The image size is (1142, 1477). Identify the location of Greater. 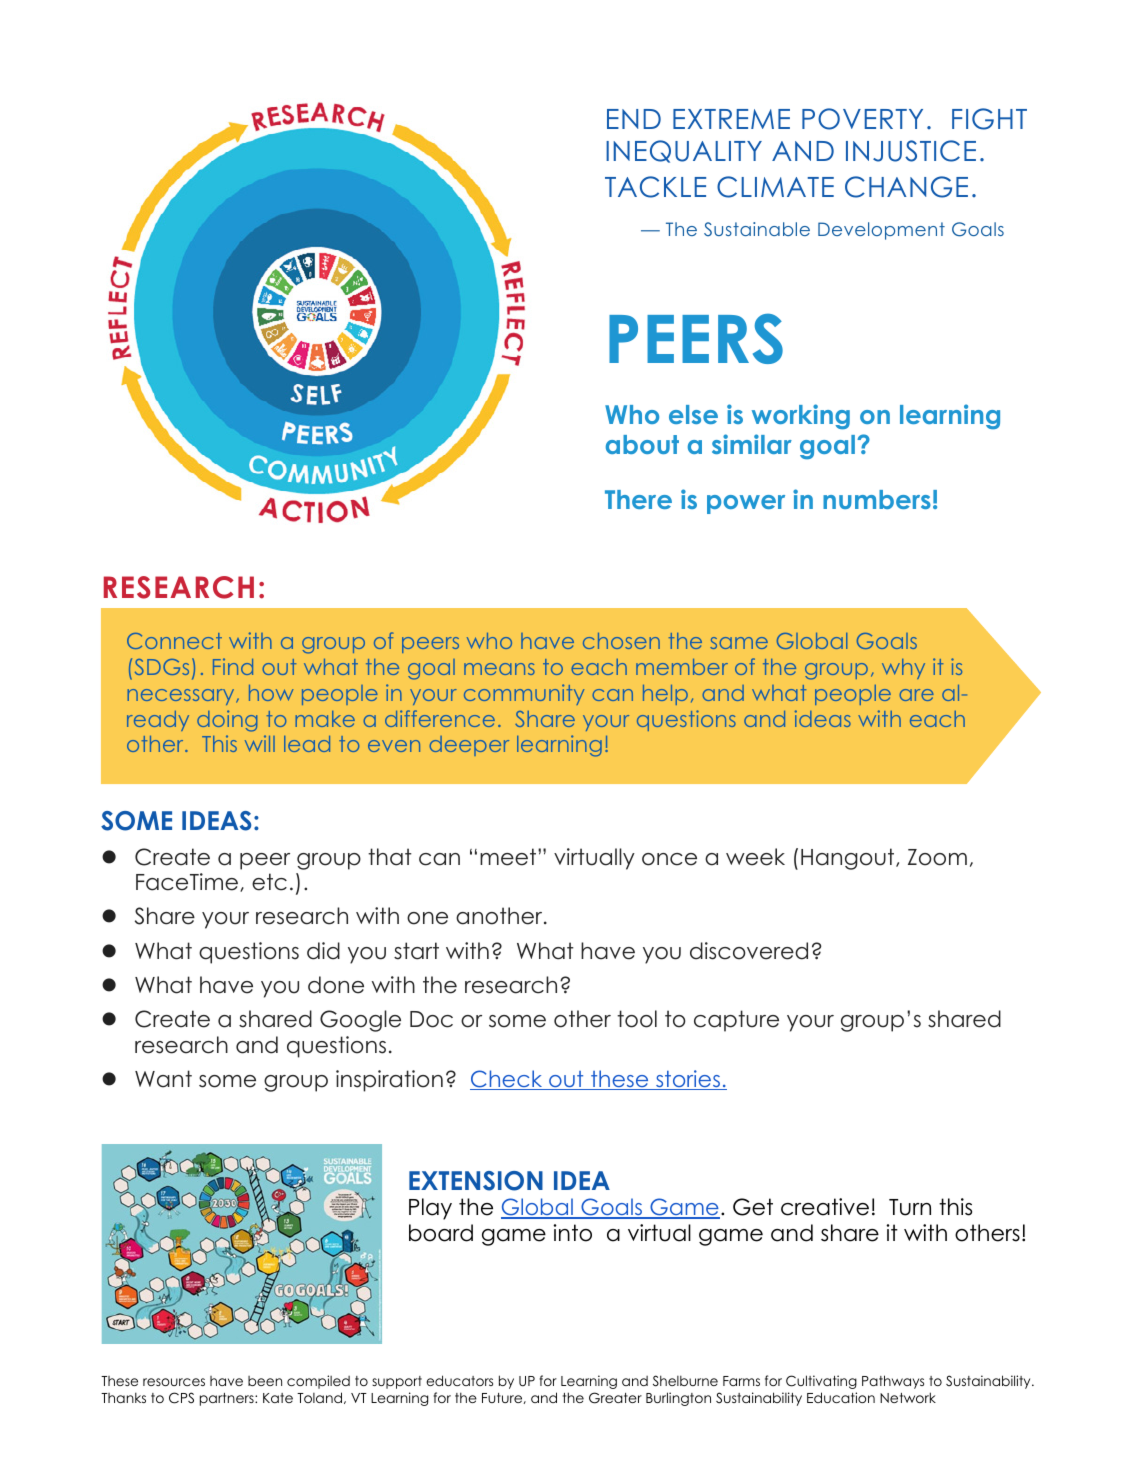
(615, 1398).
